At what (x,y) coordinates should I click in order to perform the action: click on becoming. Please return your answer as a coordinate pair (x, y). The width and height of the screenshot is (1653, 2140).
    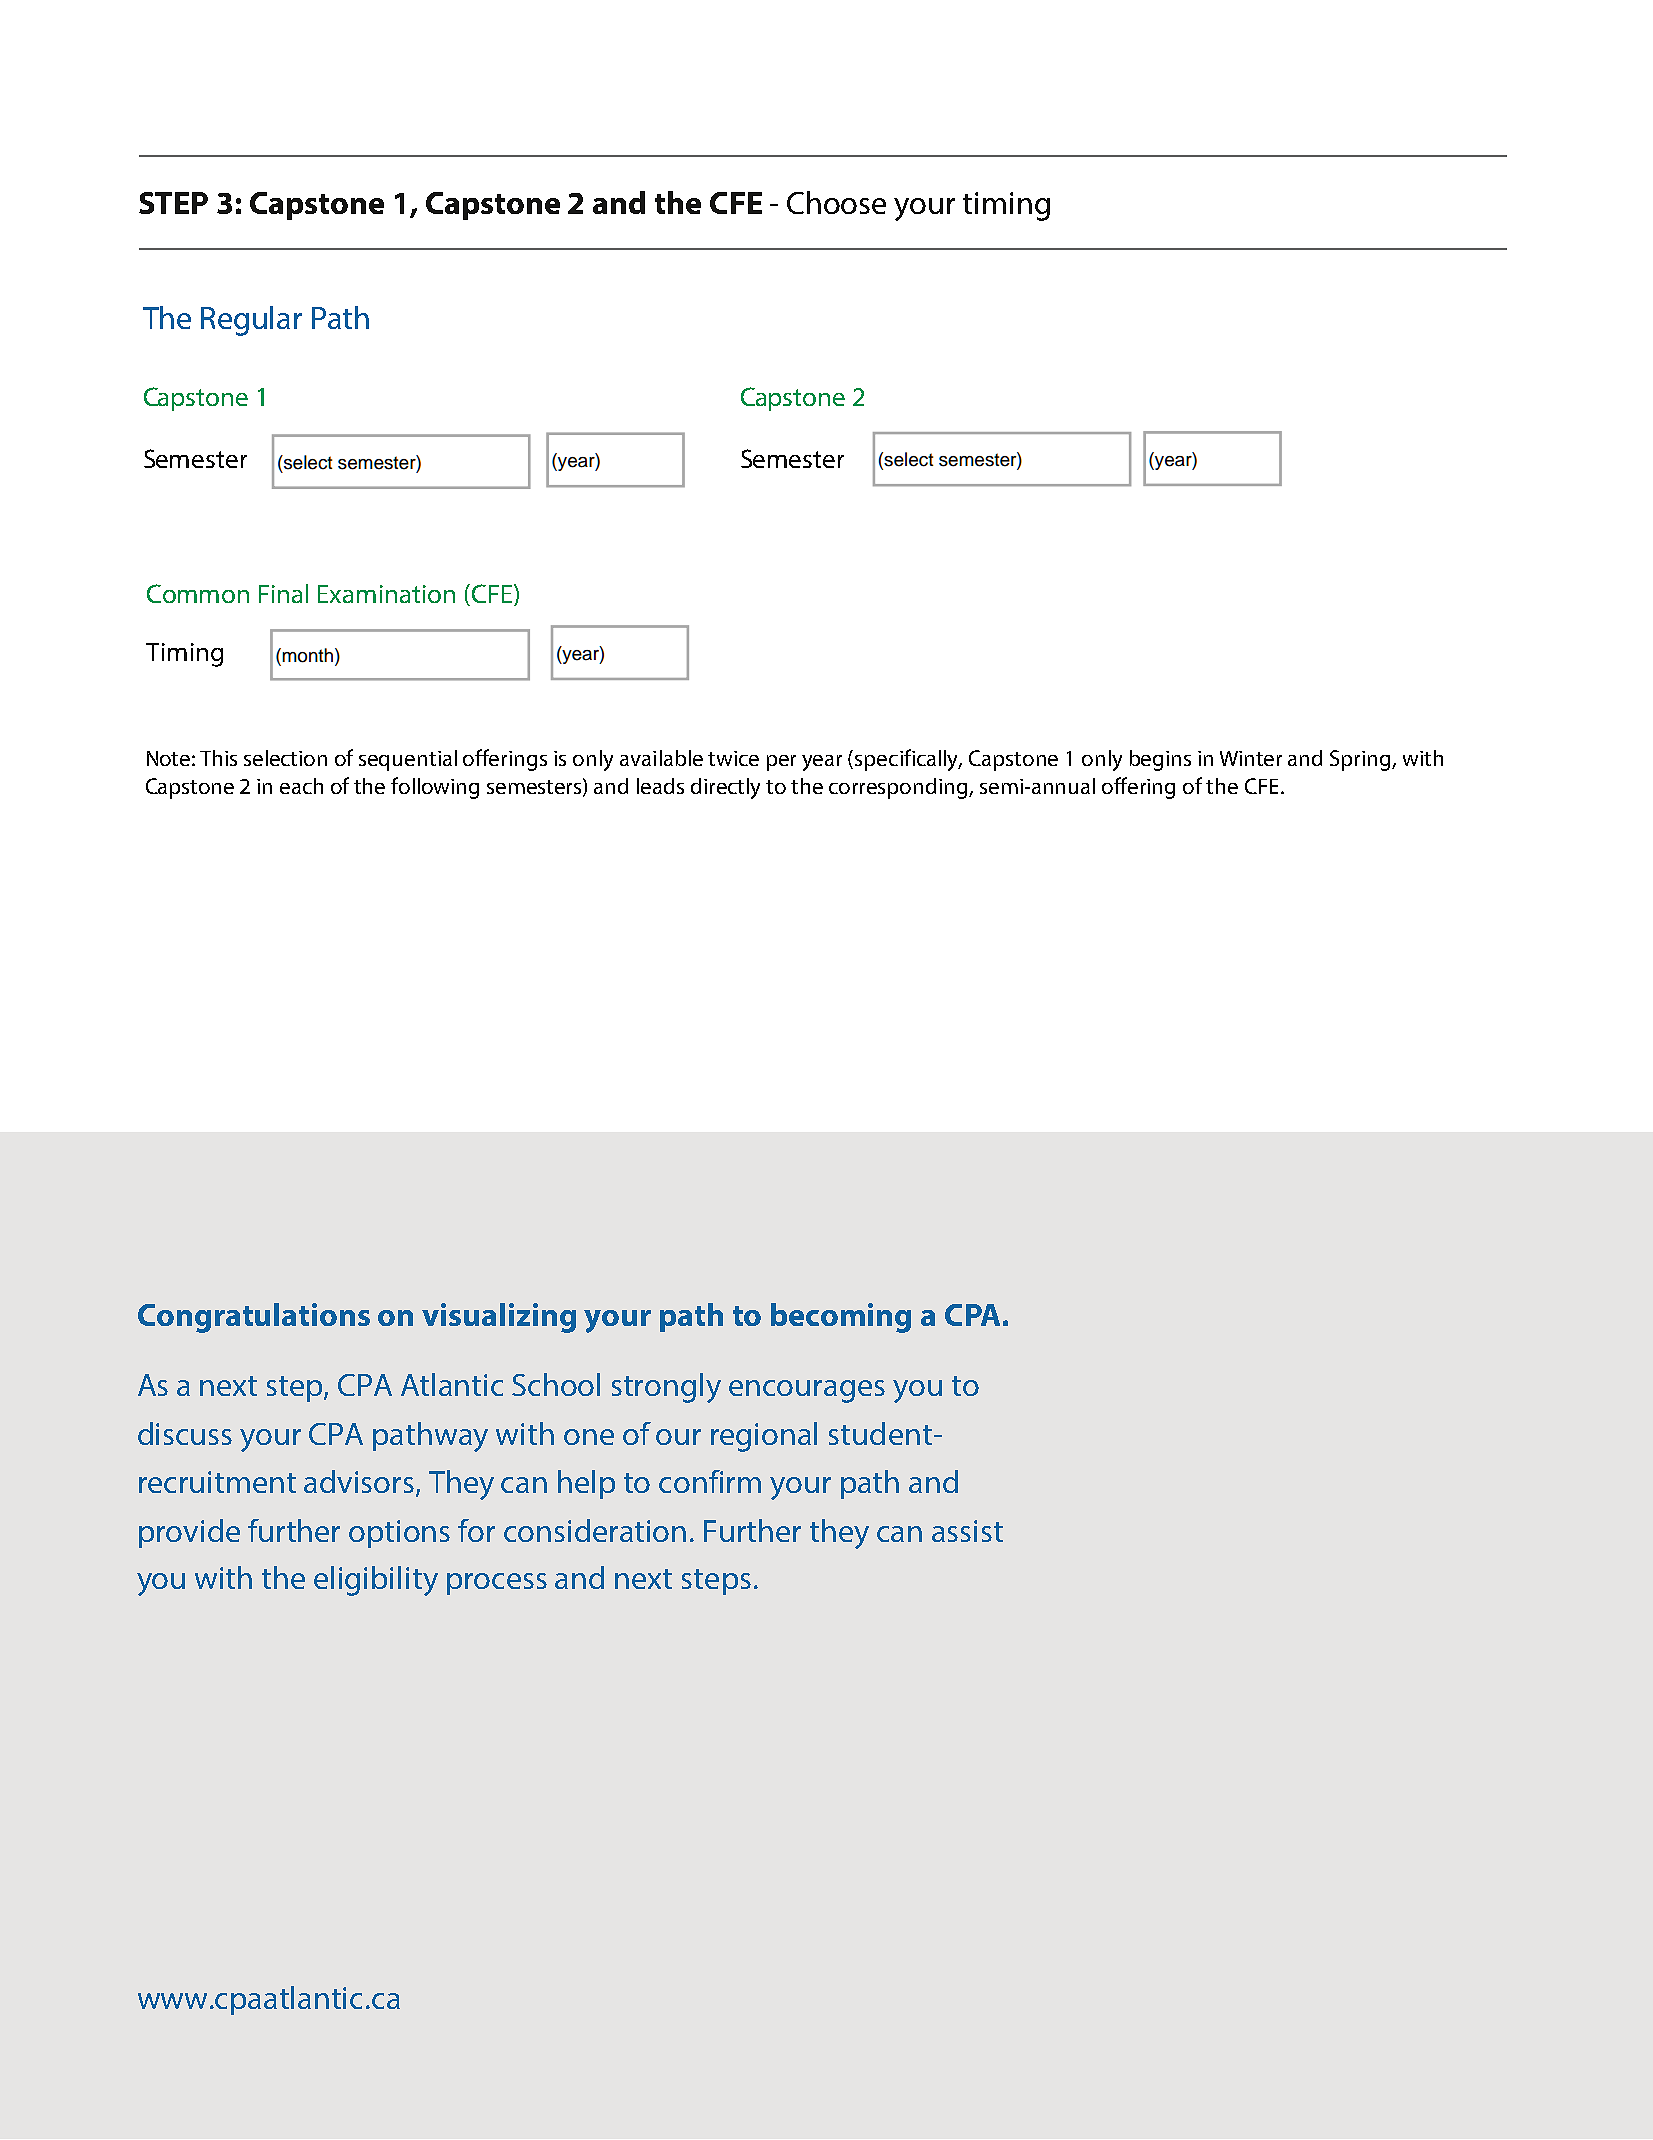
    Looking at the image, I should click on (841, 1318).
